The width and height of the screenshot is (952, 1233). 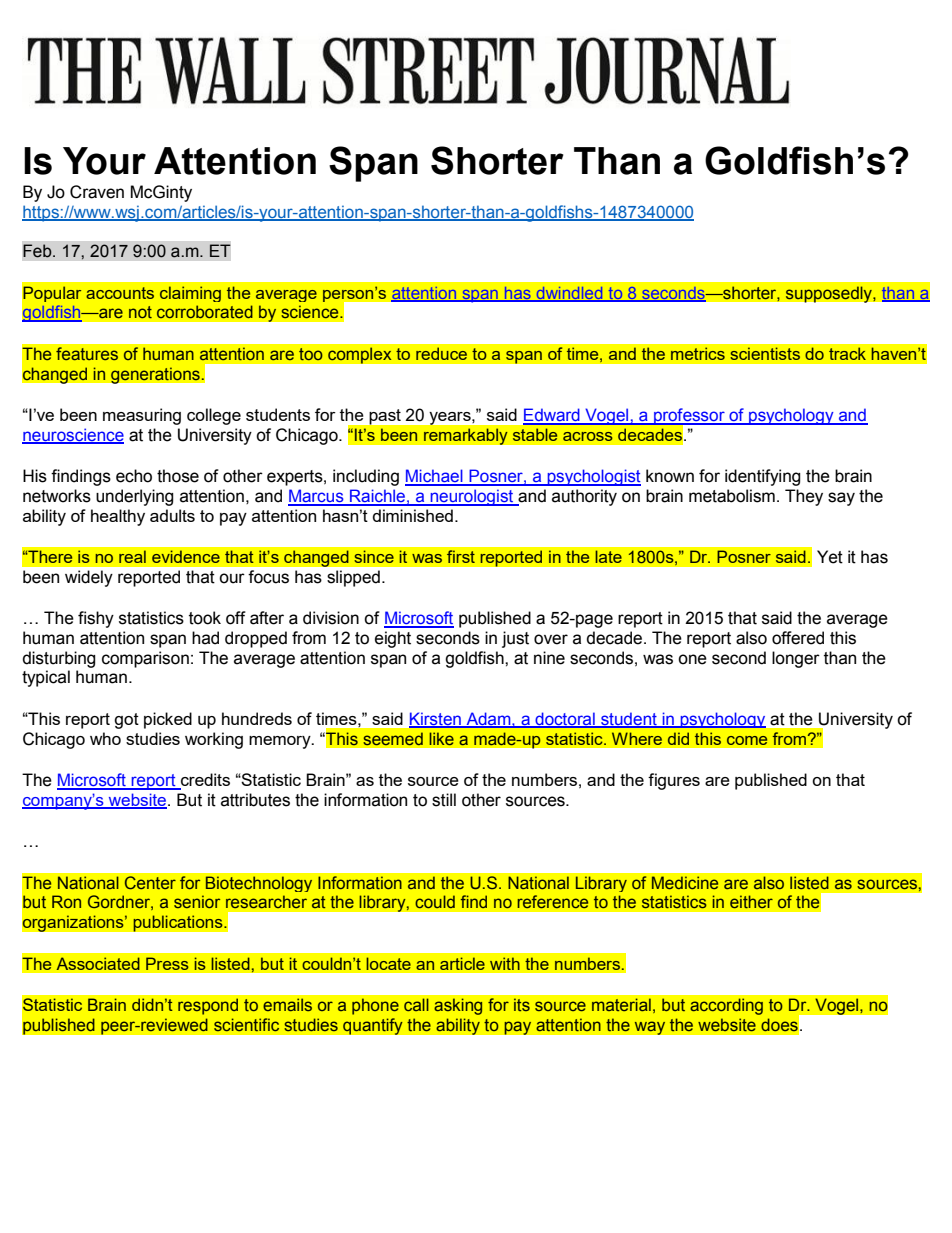 What do you see at coordinates (167, 963) in the screenshot?
I see `Press` at bounding box center [167, 963].
